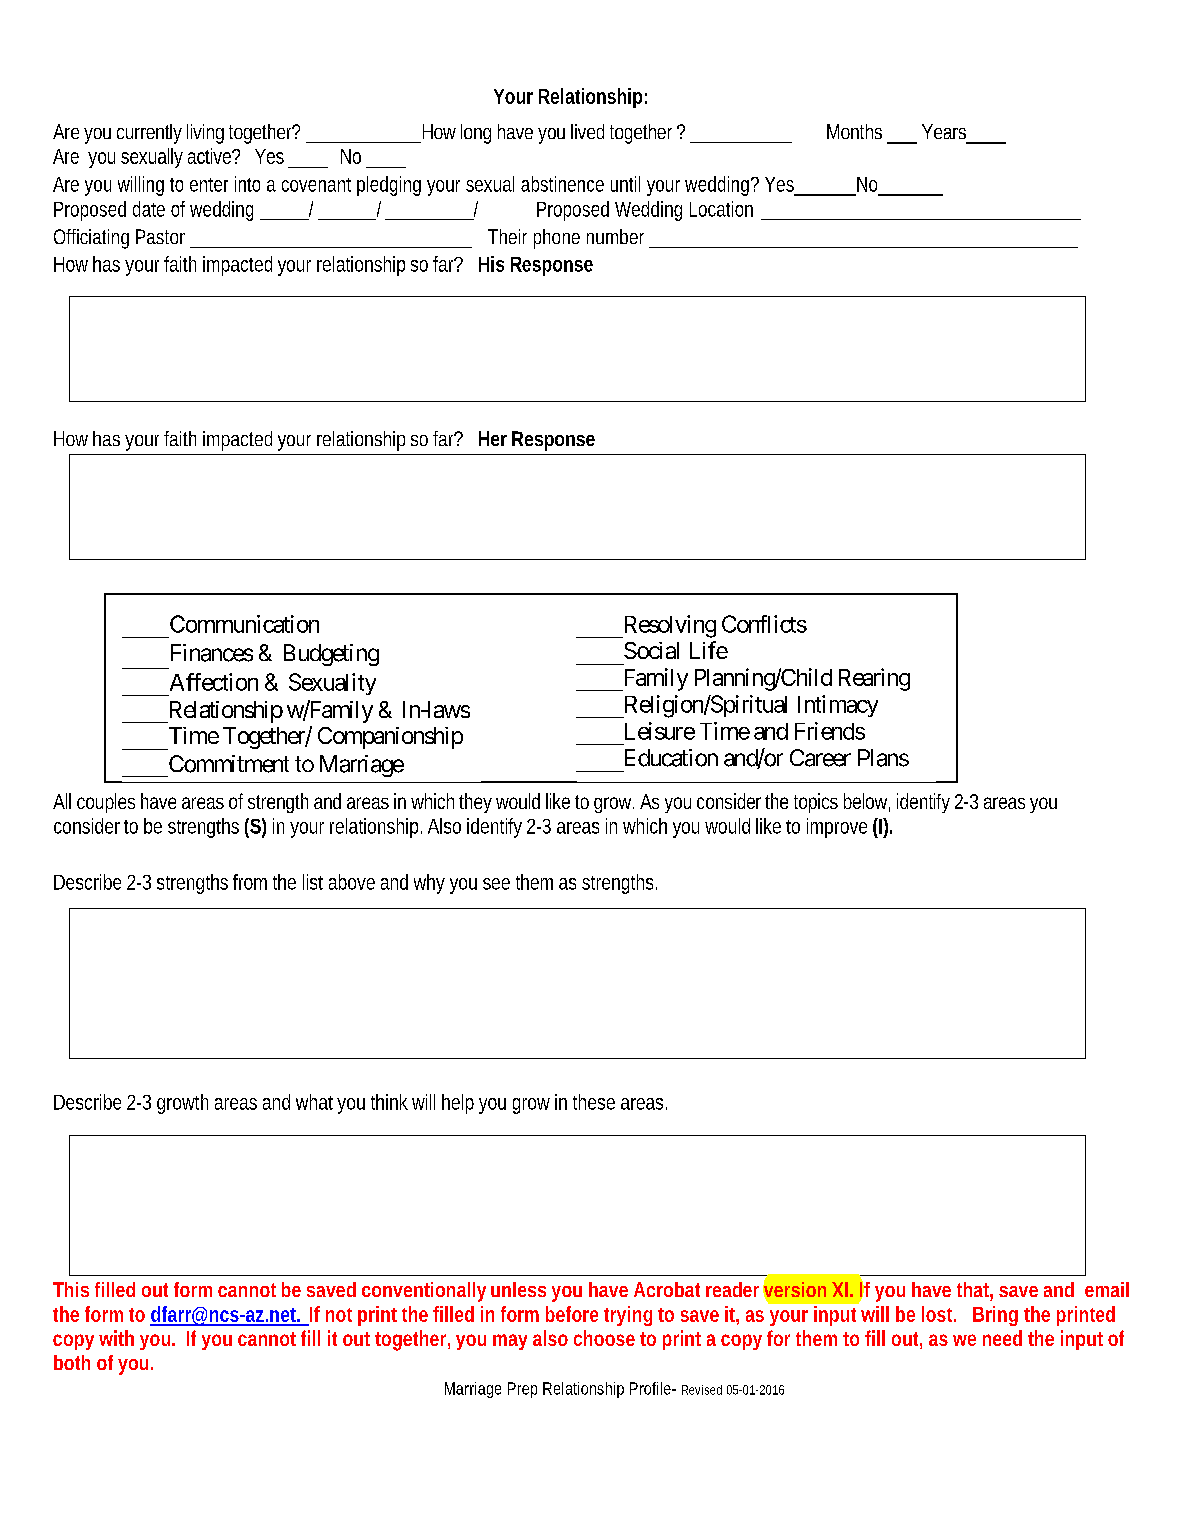 This image has width=1188, height=1538. Describe the element at coordinates (721, 209) in the image. I see `Location` at that location.
